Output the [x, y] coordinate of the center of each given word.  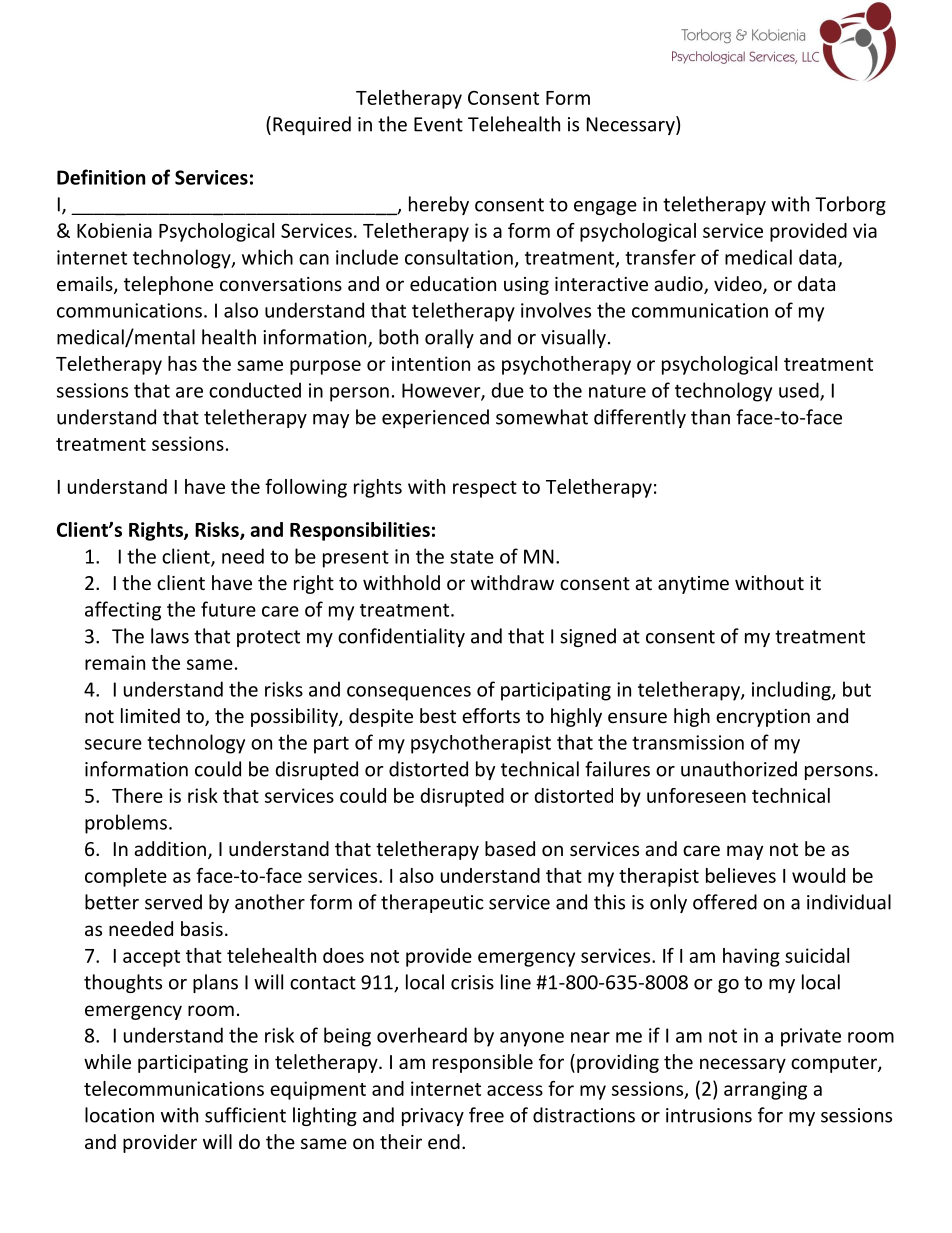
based [510, 848]
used [800, 391]
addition [170, 848]
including [792, 691]
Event [438, 124]
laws [170, 636]
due [507, 390]
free [486, 1115]
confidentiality [401, 637]
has [182, 363]
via [865, 230]
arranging [765, 1090]
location [119, 1115]
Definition [101, 177]
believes [741, 875]
